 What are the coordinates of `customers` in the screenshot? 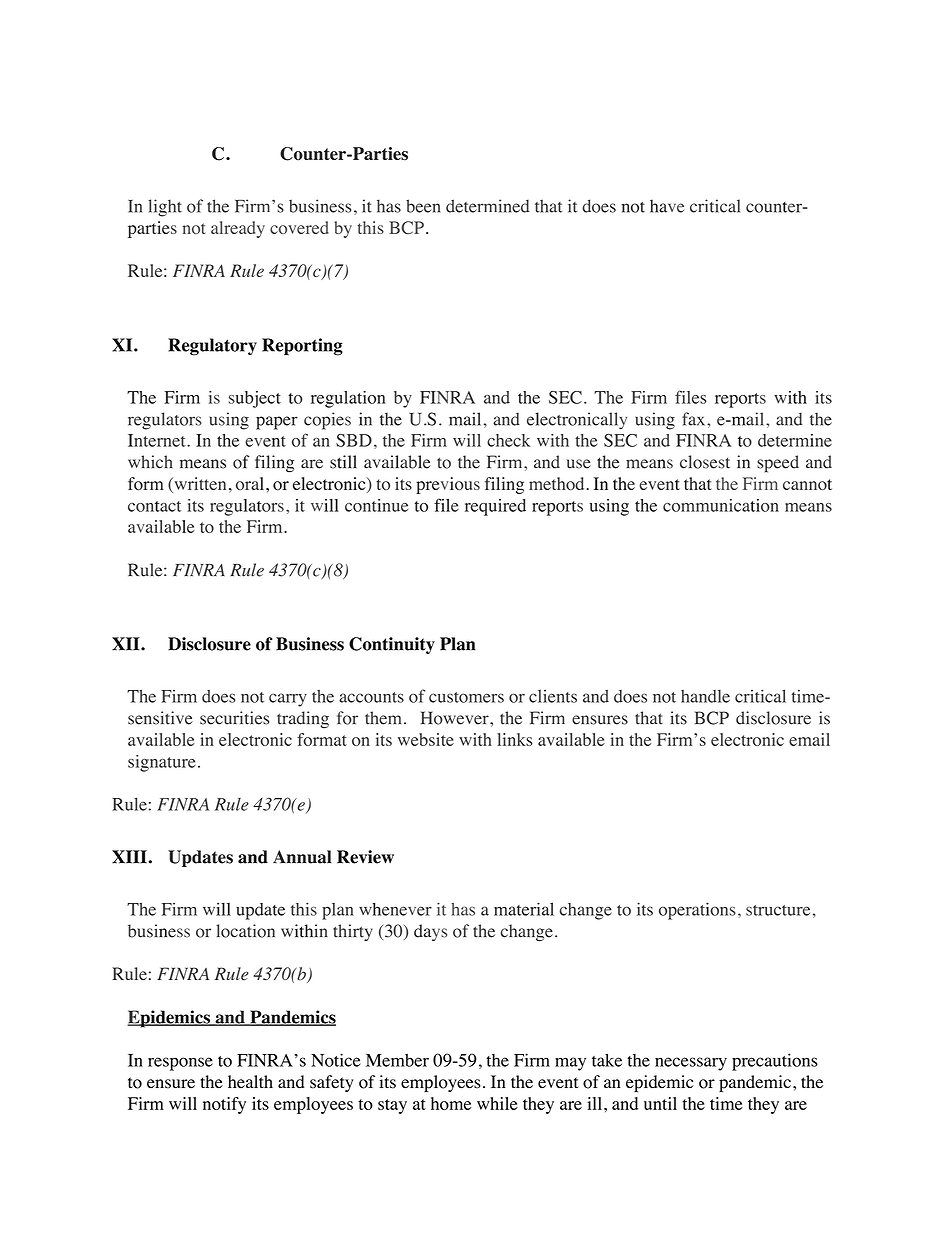 It's located at (466, 697).
